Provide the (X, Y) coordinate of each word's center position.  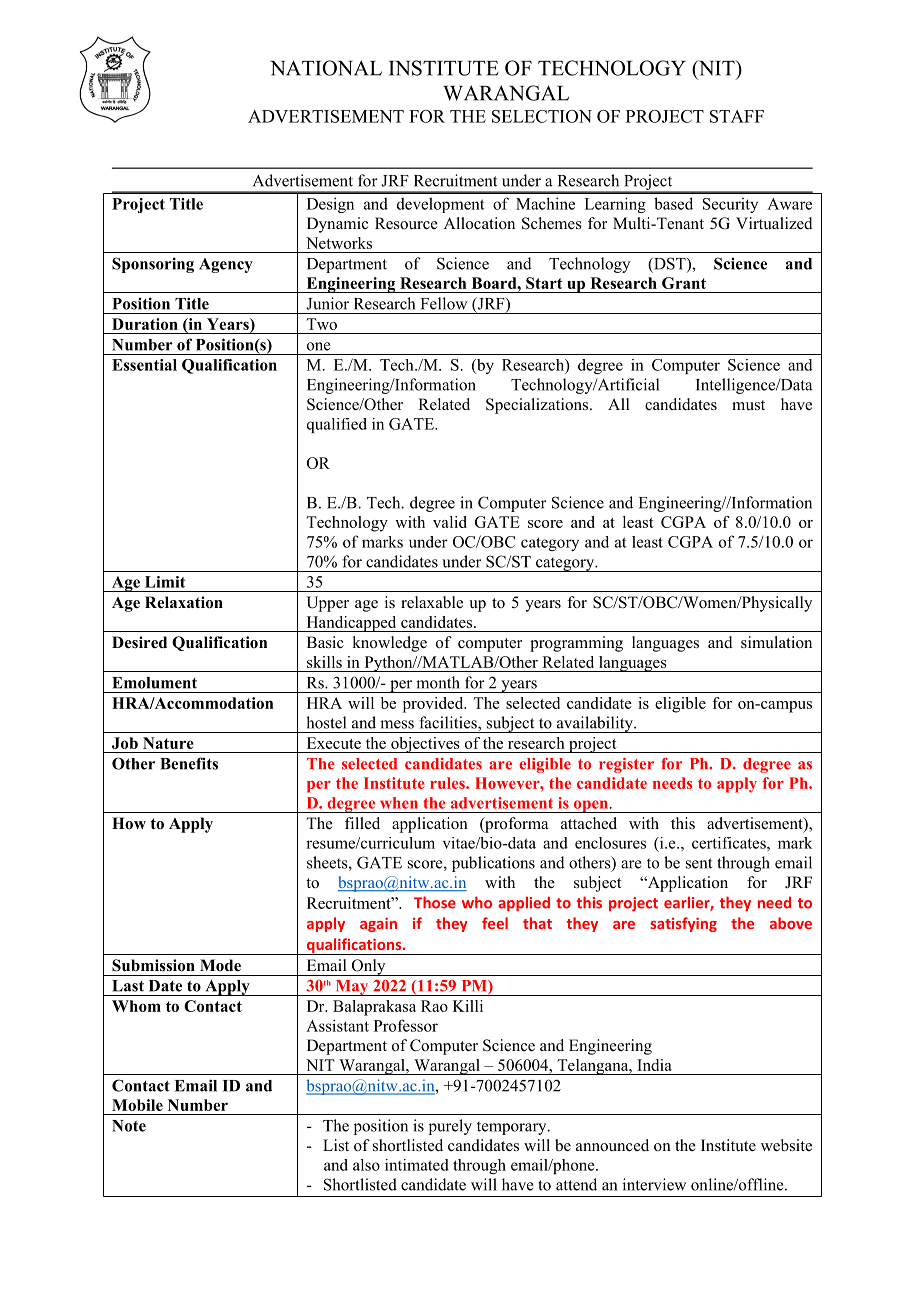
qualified (337, 425)
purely (450, 1127)
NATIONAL (326, 68)
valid (450, 522)
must (748, 405)
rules (448, 783)
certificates (730, 843)
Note (129, 1126)
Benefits (189, 763)
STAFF (737, 116)
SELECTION (542, 116)
